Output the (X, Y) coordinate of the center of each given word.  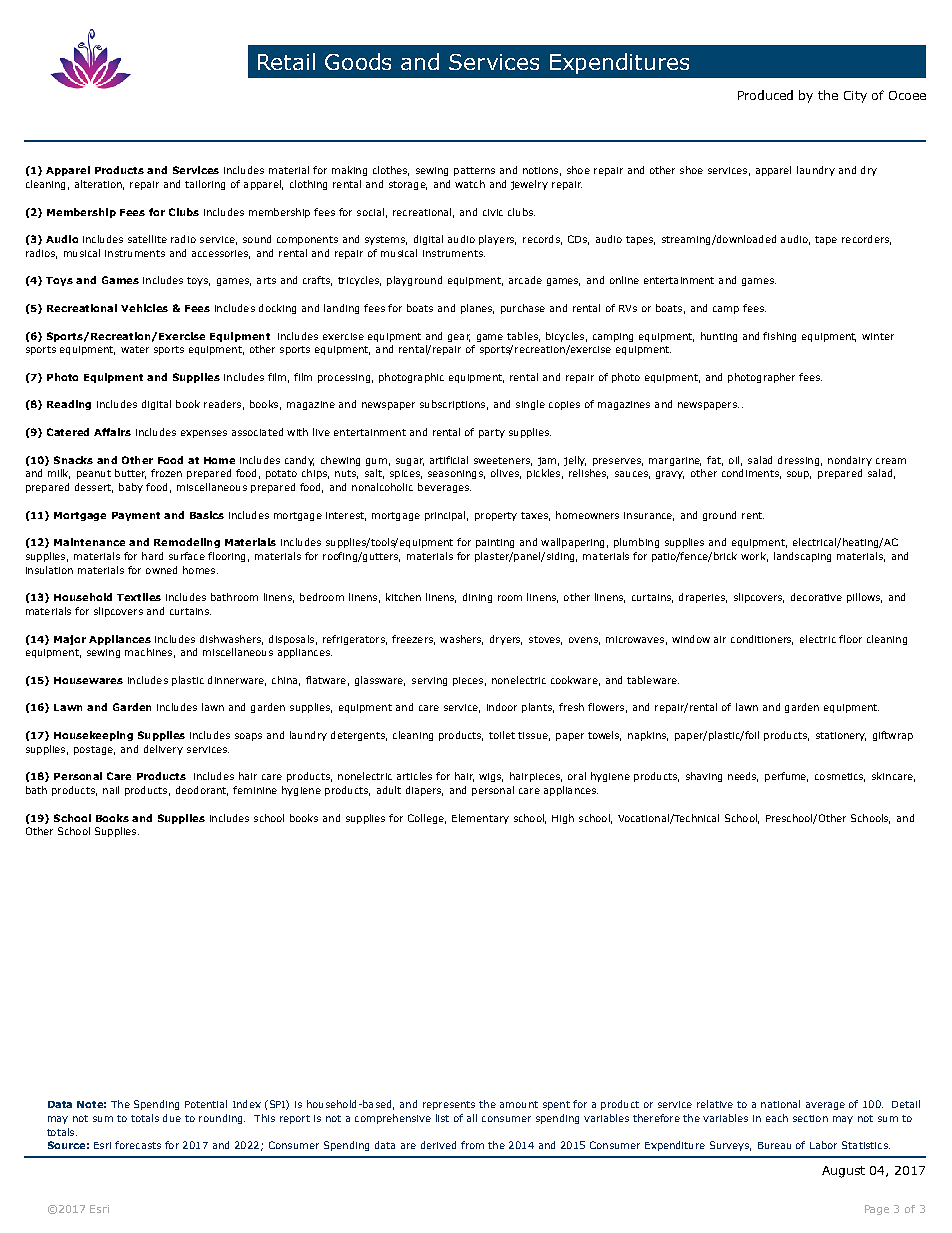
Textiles (139, 597)
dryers (506, 640)
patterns (474, 171)
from (472, 1145)
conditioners (762, 640)
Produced (765, 95)
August (843, 1172)
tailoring (205, 185)
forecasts (138, 1145)
